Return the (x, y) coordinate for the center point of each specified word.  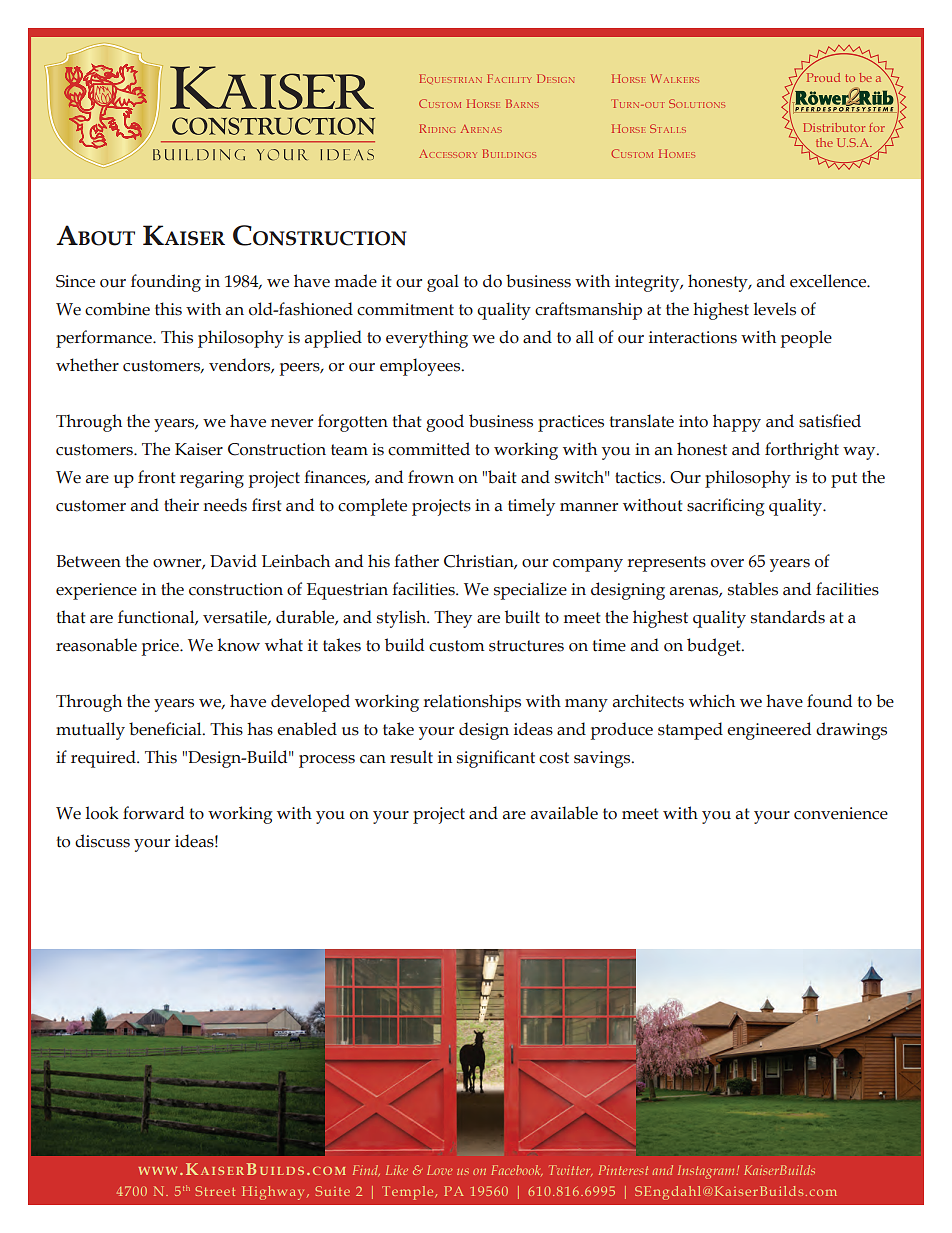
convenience (841, 813)
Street (215, 1191)
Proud (822, 76)
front (157, 477)
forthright (802, 451)
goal (443, 283)
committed (429, 449)
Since (75, 281)
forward (153, 813)
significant (496, 759)
